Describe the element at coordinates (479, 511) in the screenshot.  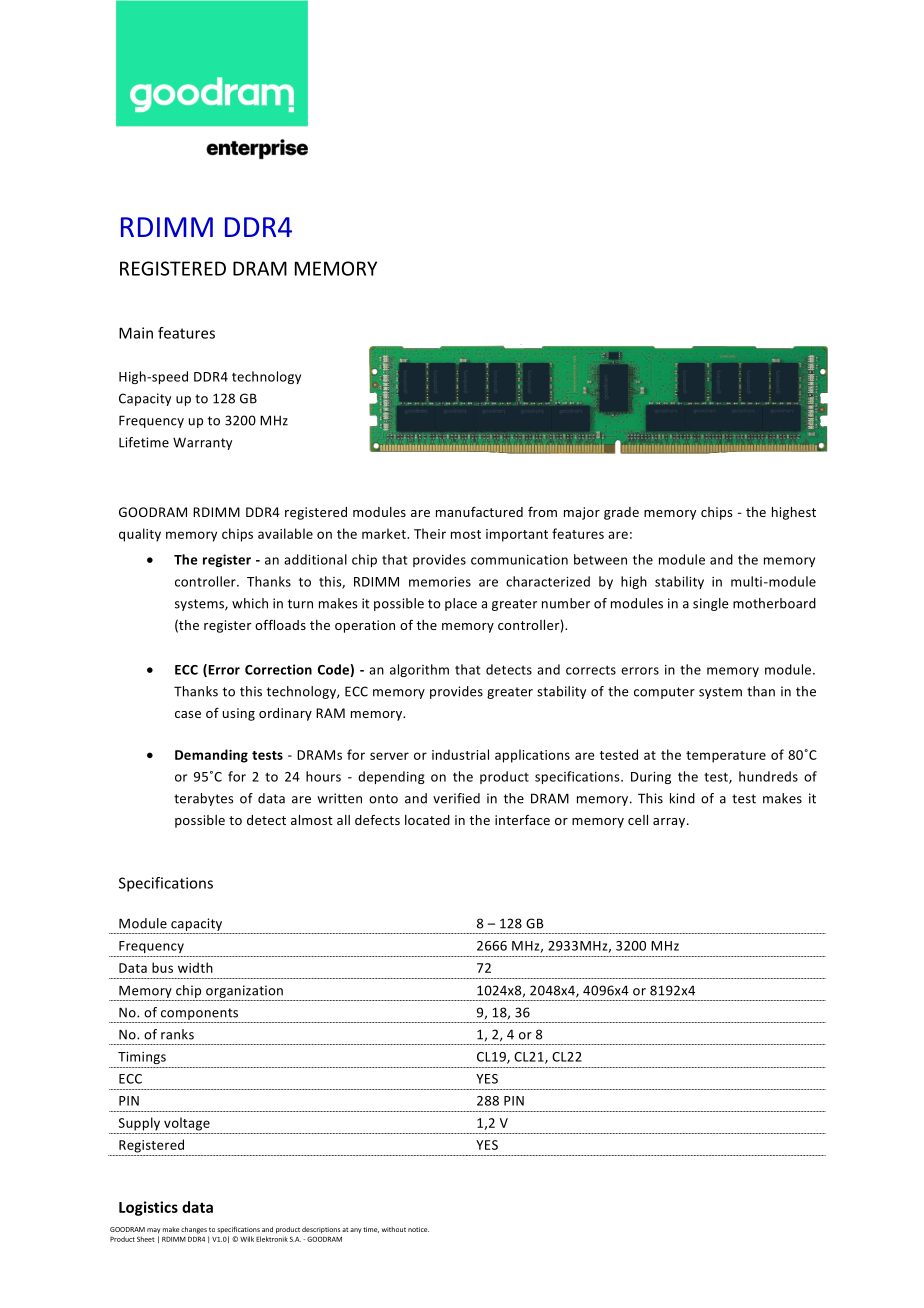
I see `manufactured` at that location.
